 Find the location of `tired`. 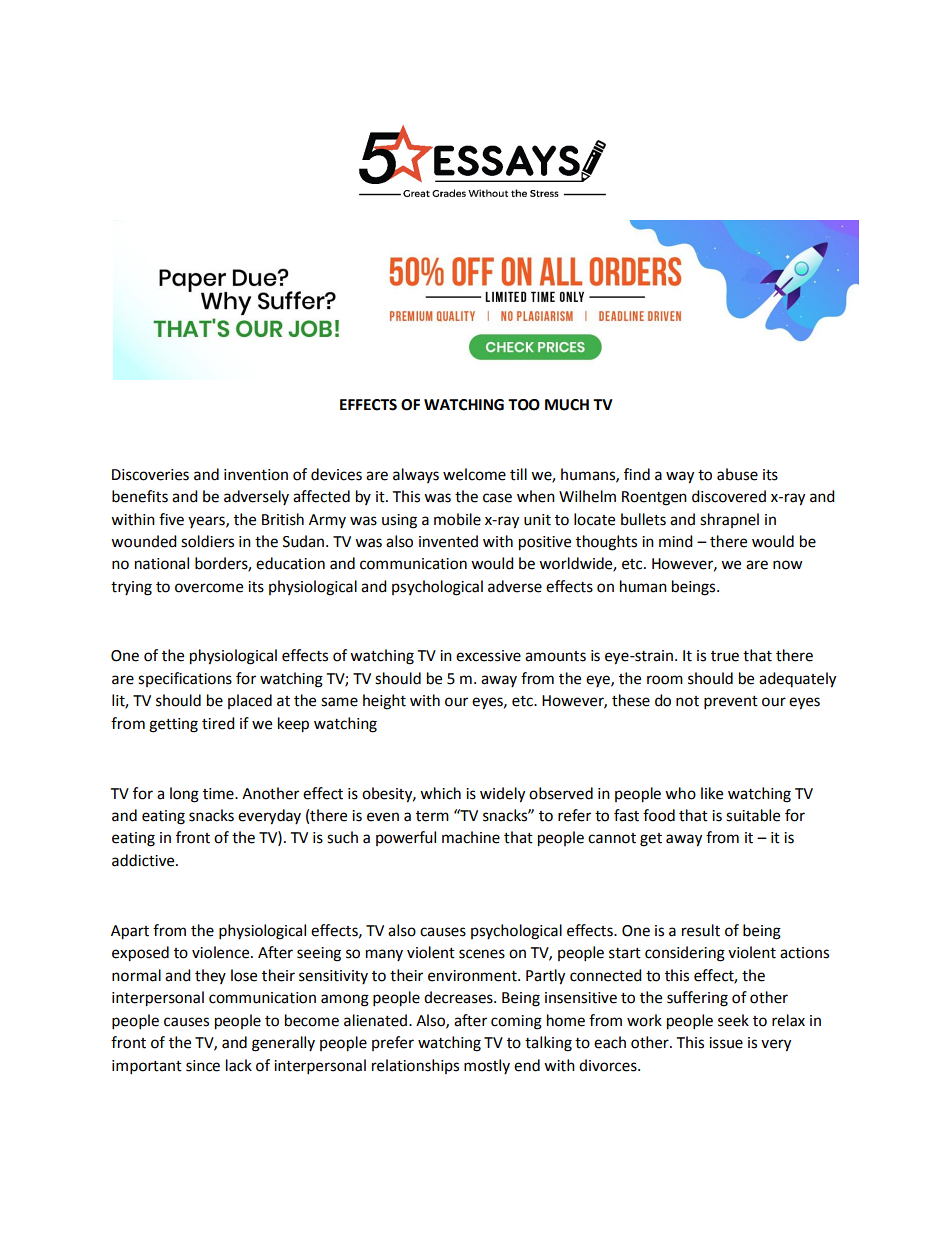

tired is located at coordinates (218, 723).
